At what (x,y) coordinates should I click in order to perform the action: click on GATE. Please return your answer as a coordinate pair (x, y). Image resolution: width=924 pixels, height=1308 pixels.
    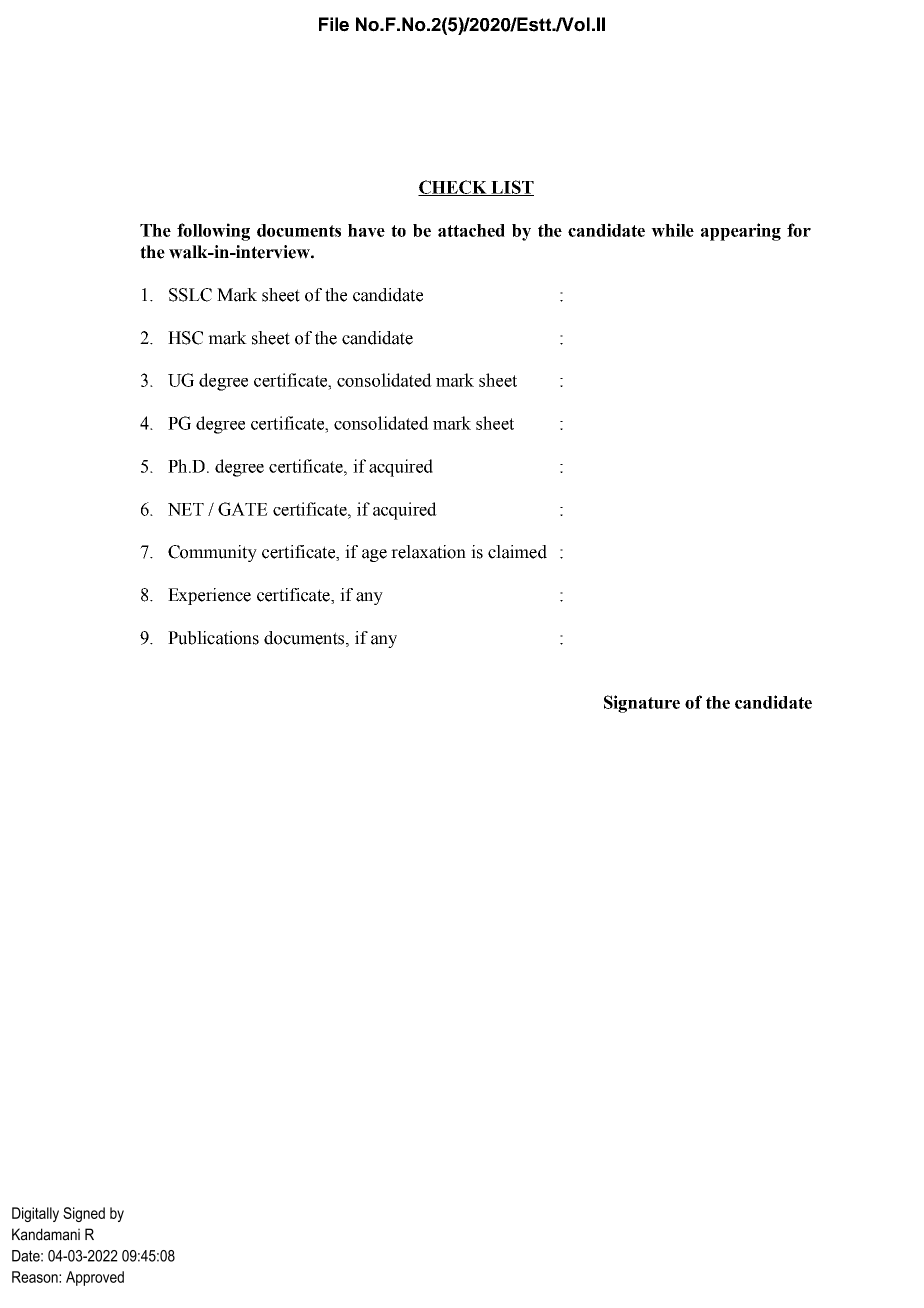
    Looking at the image, I should click on (243, 509).
